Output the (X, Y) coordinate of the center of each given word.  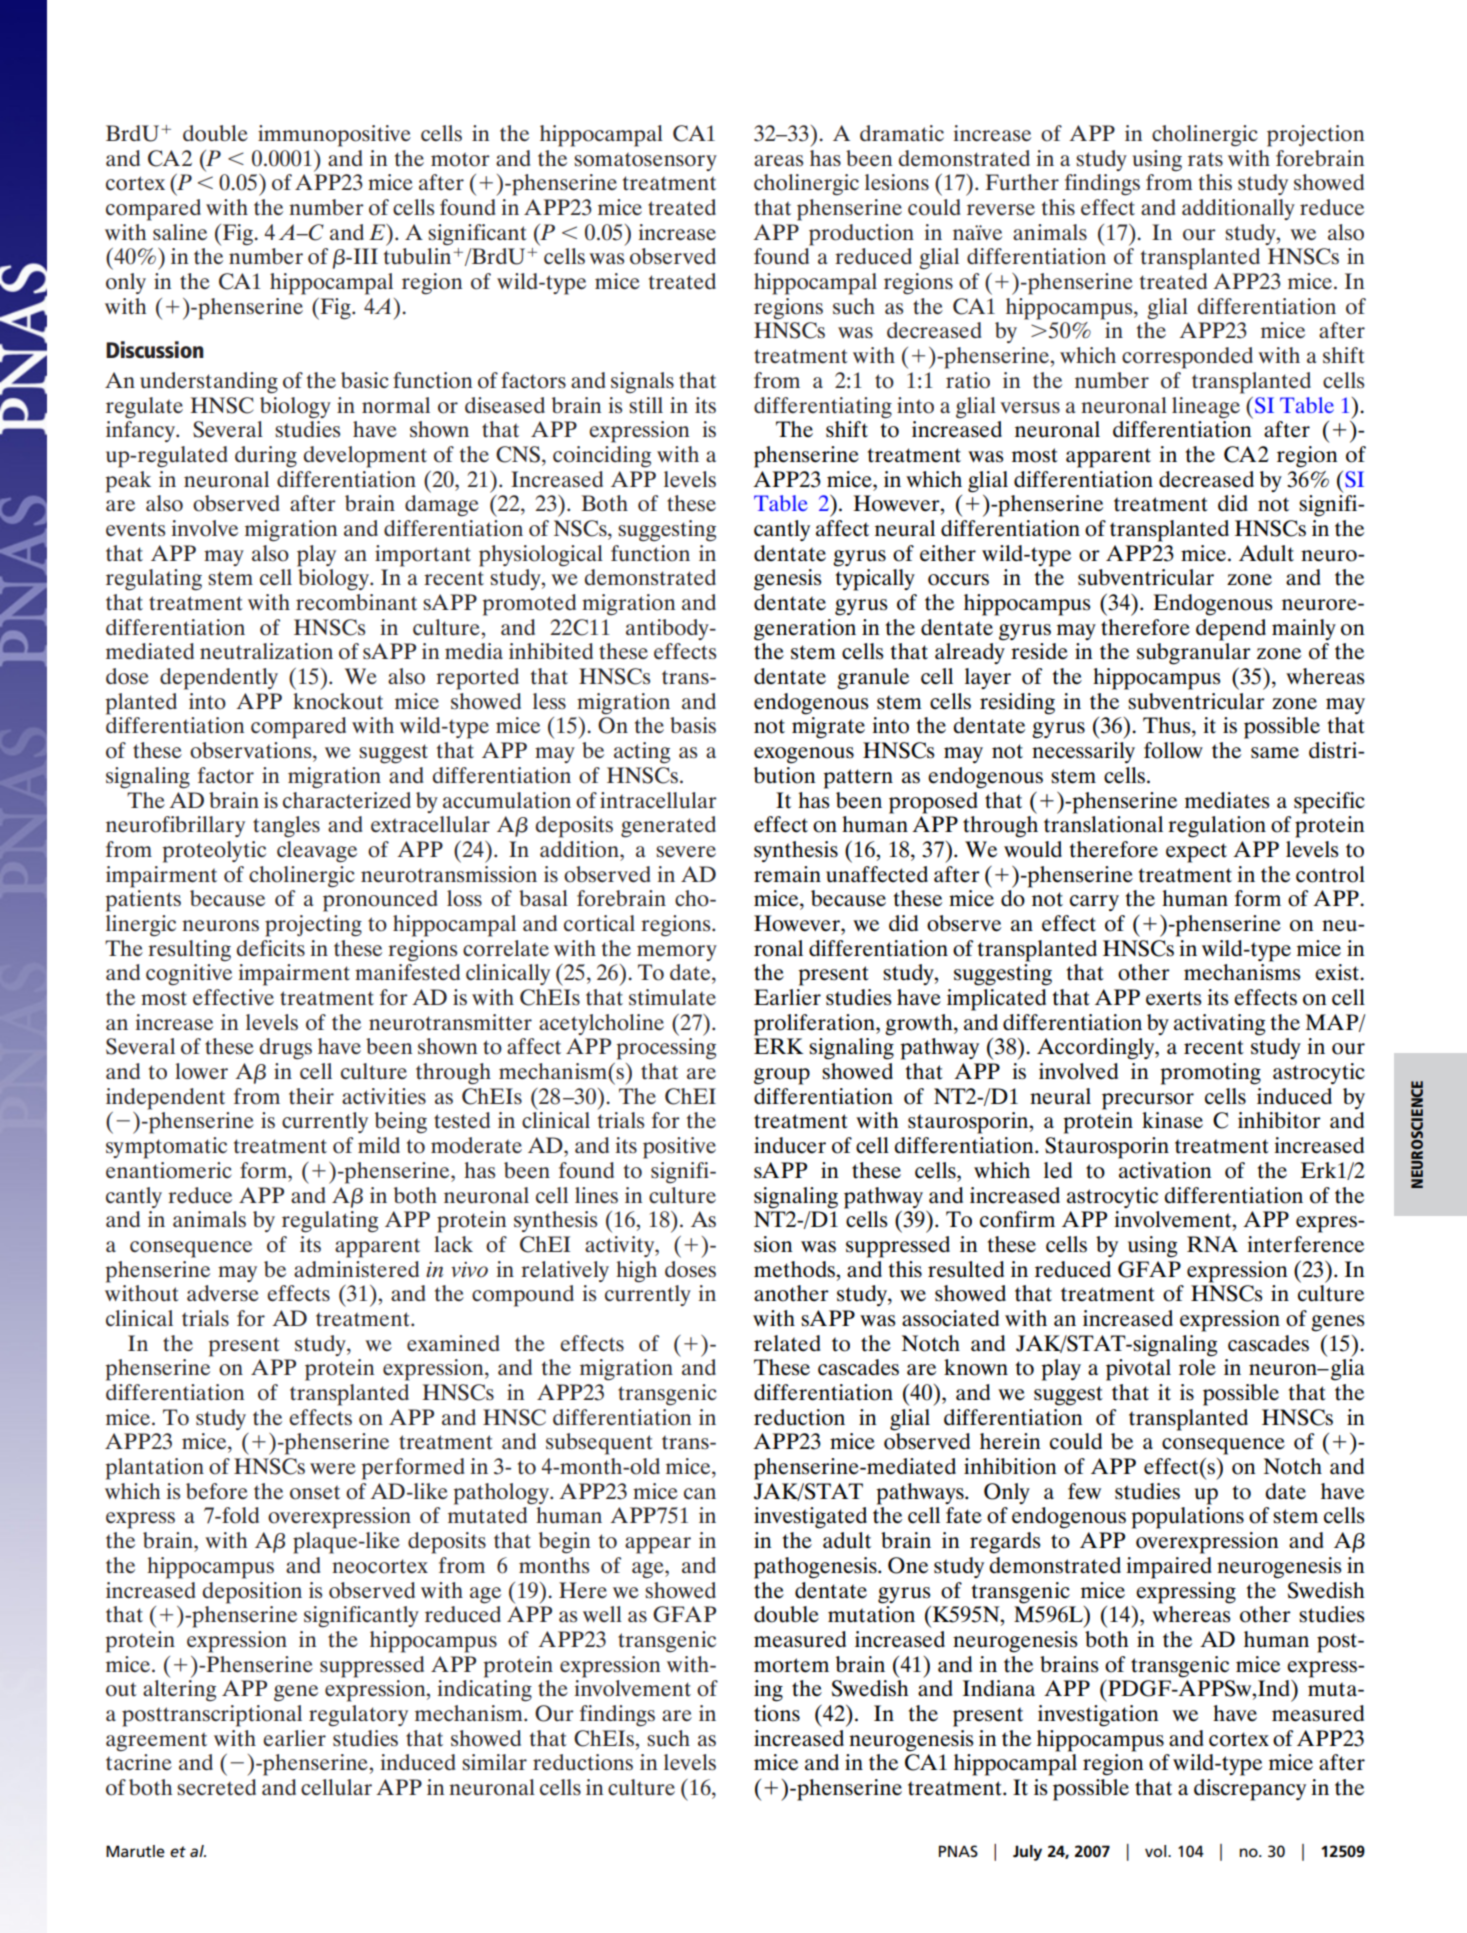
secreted (216, 1787)
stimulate (672, 997)
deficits (271, 948)
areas (778, 161)
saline (180, 232)
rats (1205, 160)
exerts (1174, 998)
